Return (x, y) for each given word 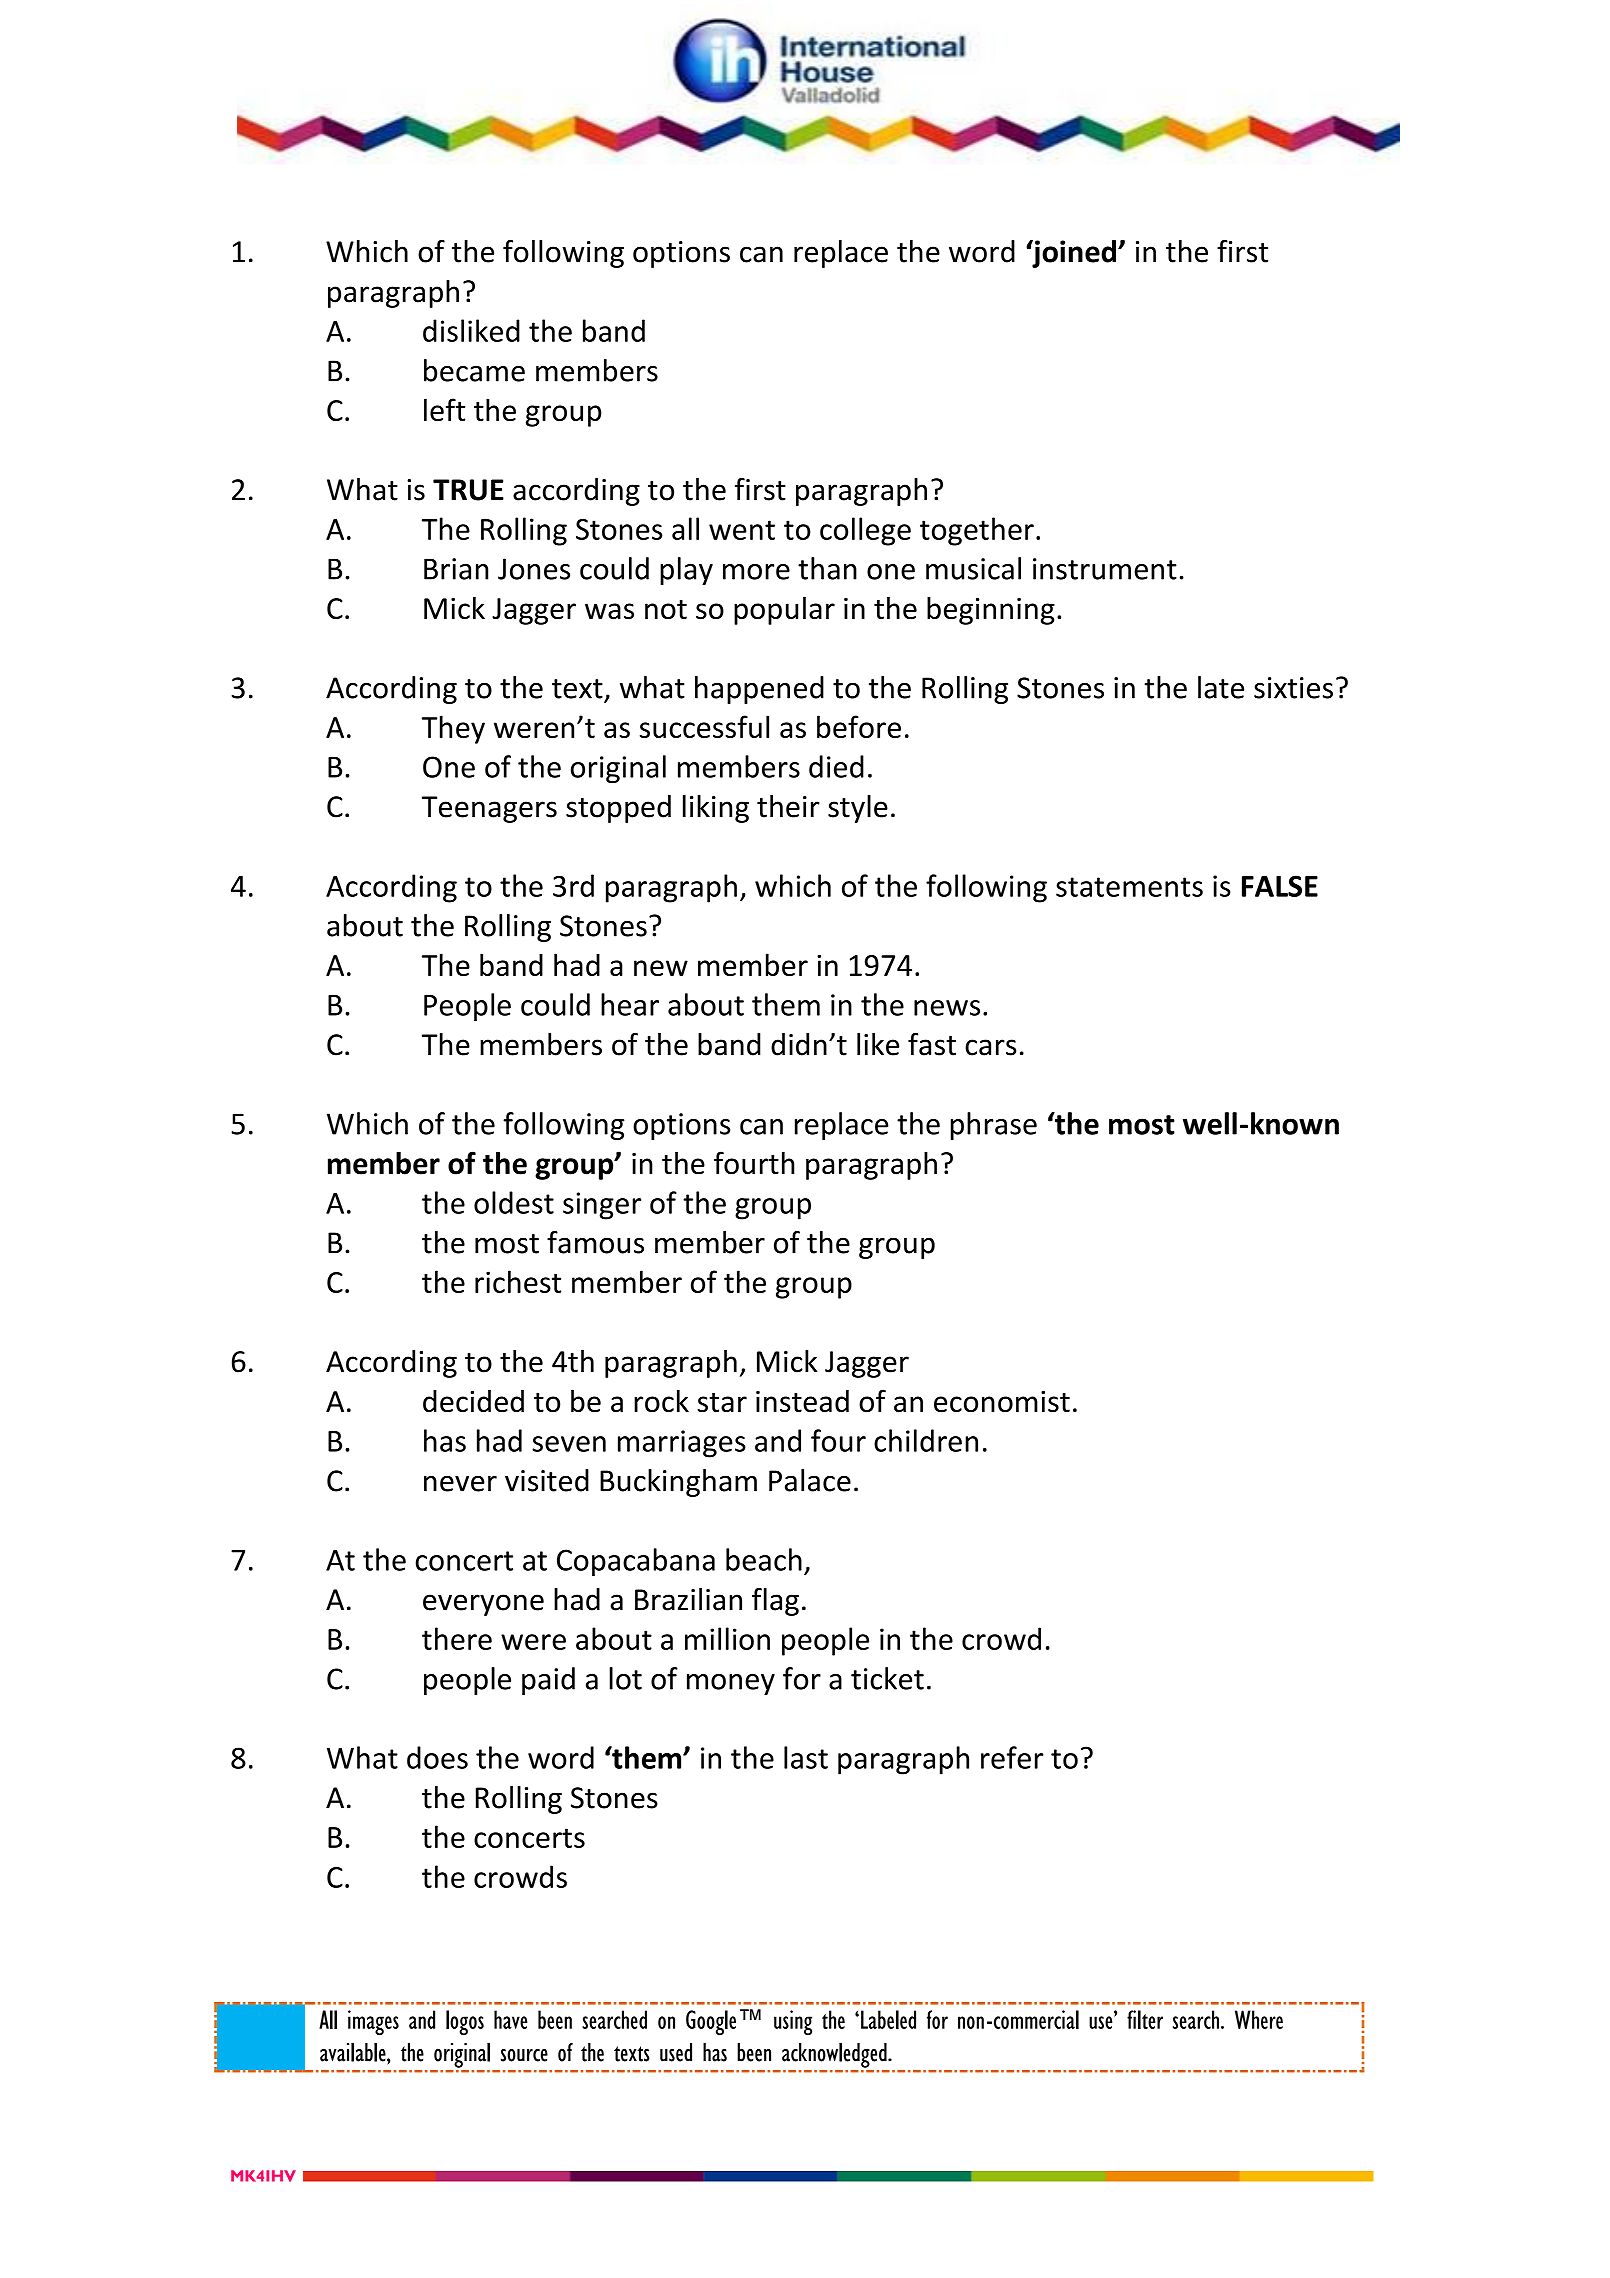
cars (991, 1047)
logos (465, 2023)
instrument (1105, 569)
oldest (514, 1202)
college (865, 531)
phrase (994, 1126)
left (444, 409)
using (793, 2023)
